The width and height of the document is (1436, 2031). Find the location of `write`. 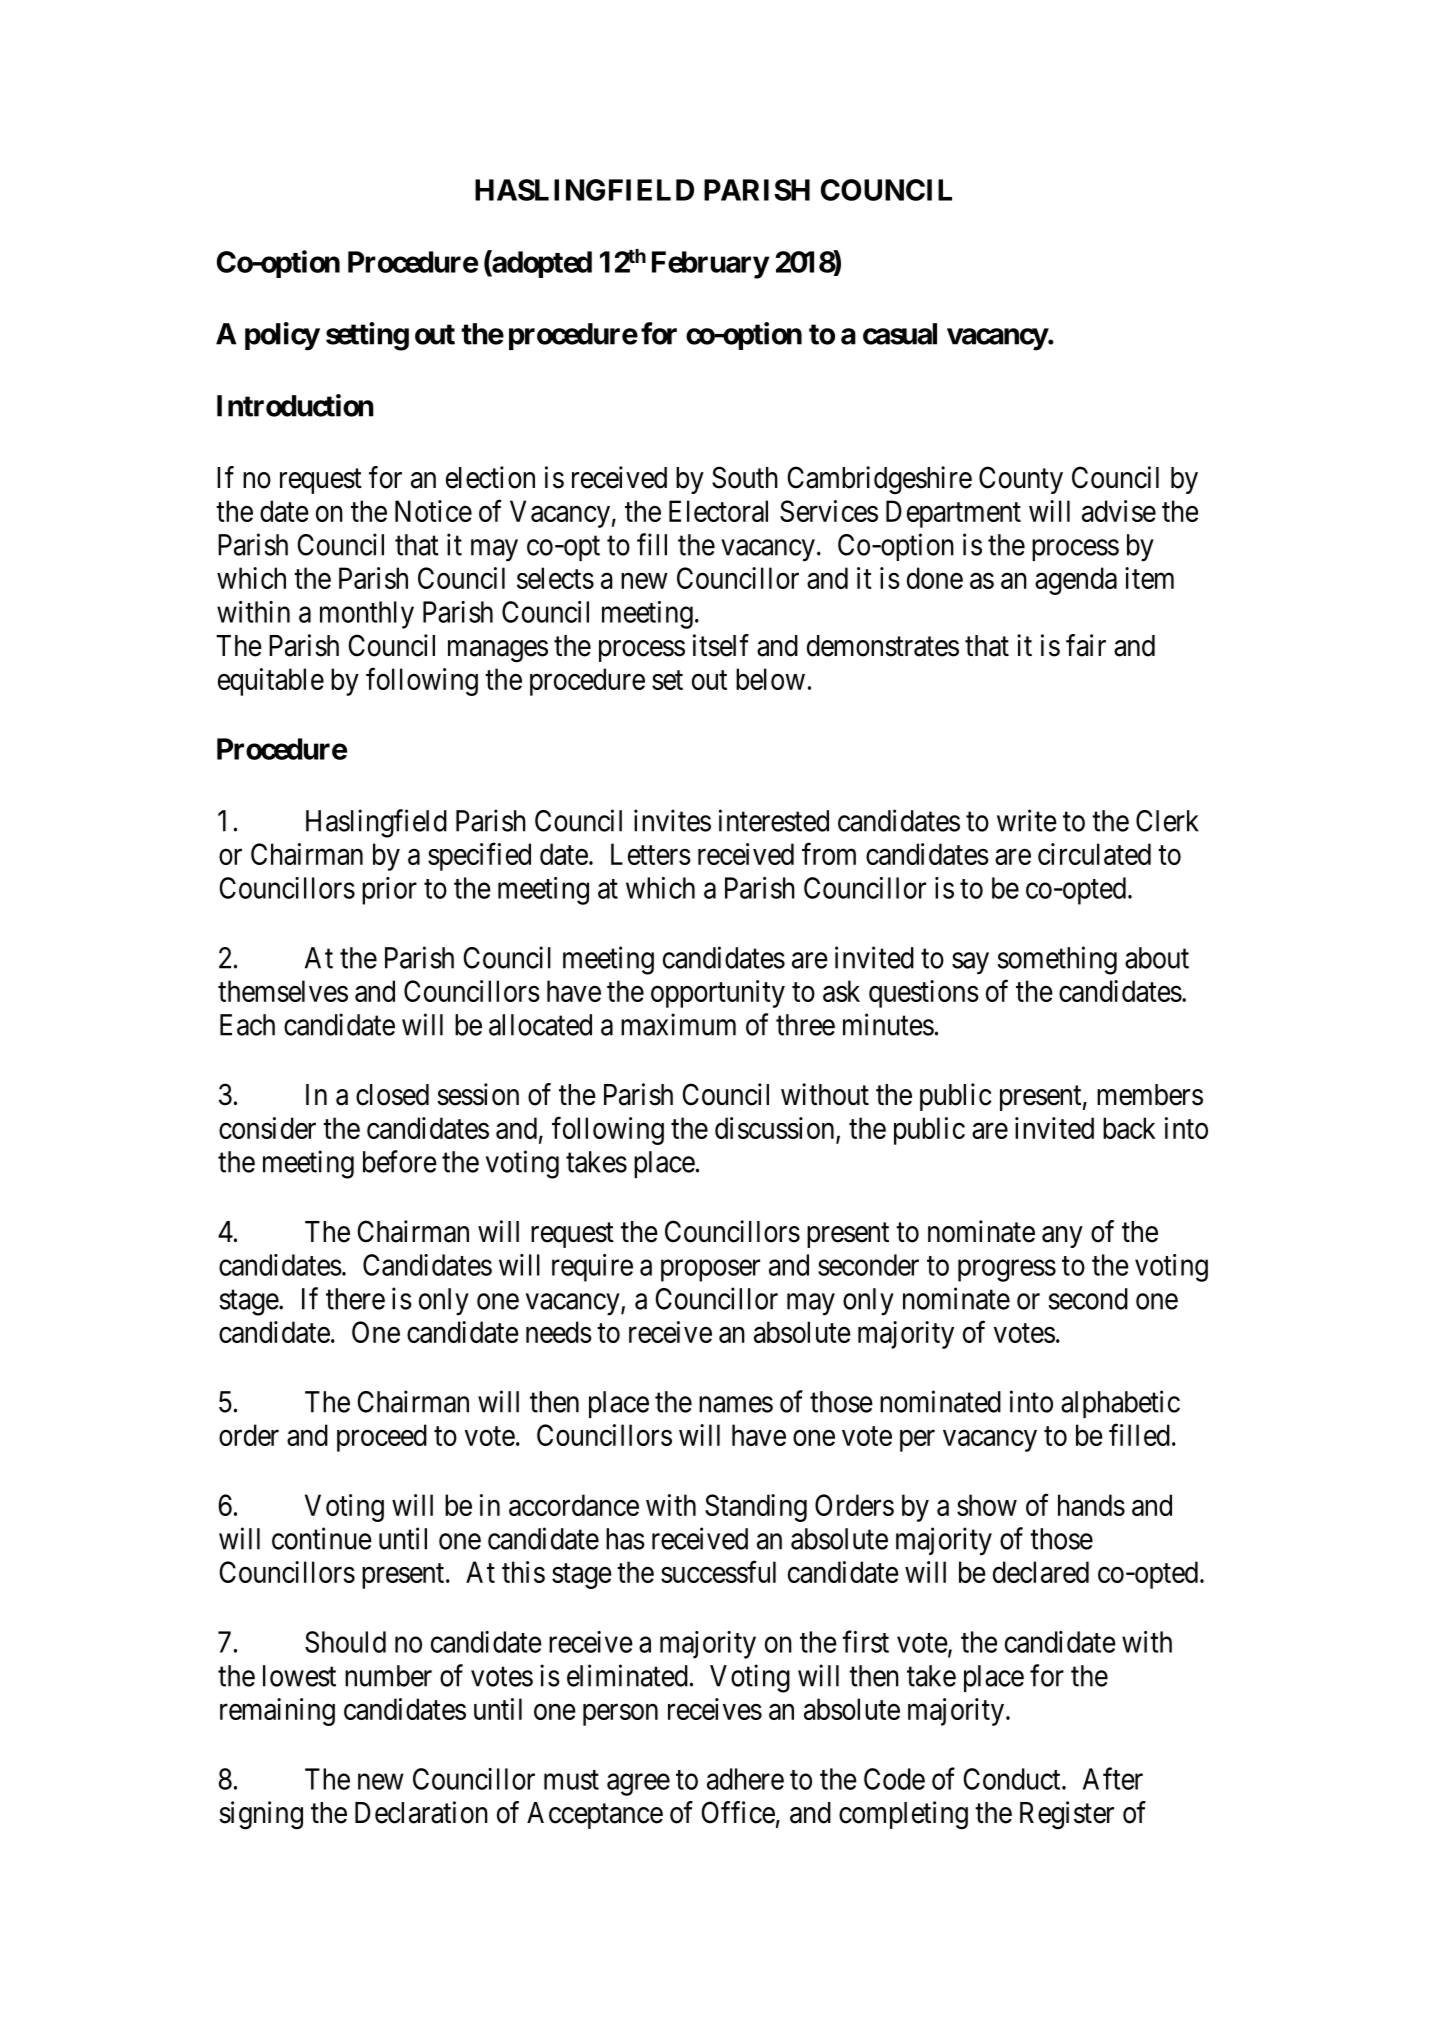

write is located at coordinates (1027, 820).
